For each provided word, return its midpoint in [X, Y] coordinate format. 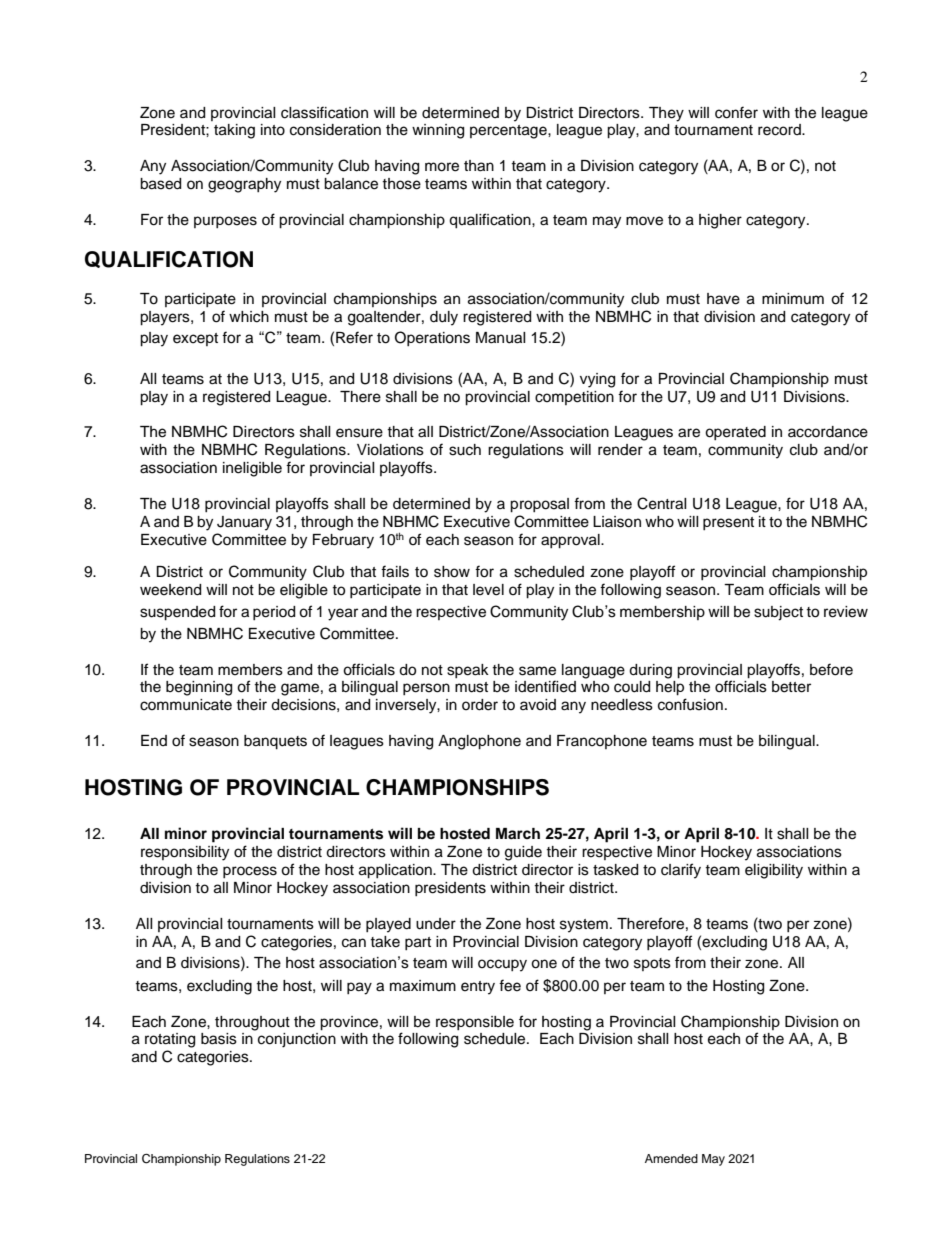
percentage [509, 132]
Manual [501, 338]
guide [523, 853]
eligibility [774, 871]
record [780, 130]
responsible [475, 1023]
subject [778, 613]
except [195, 339]
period [274, 613]
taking [234, 131]
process [250, 872]
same [537, 671]
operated [735, 433]
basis [219, 1039]
